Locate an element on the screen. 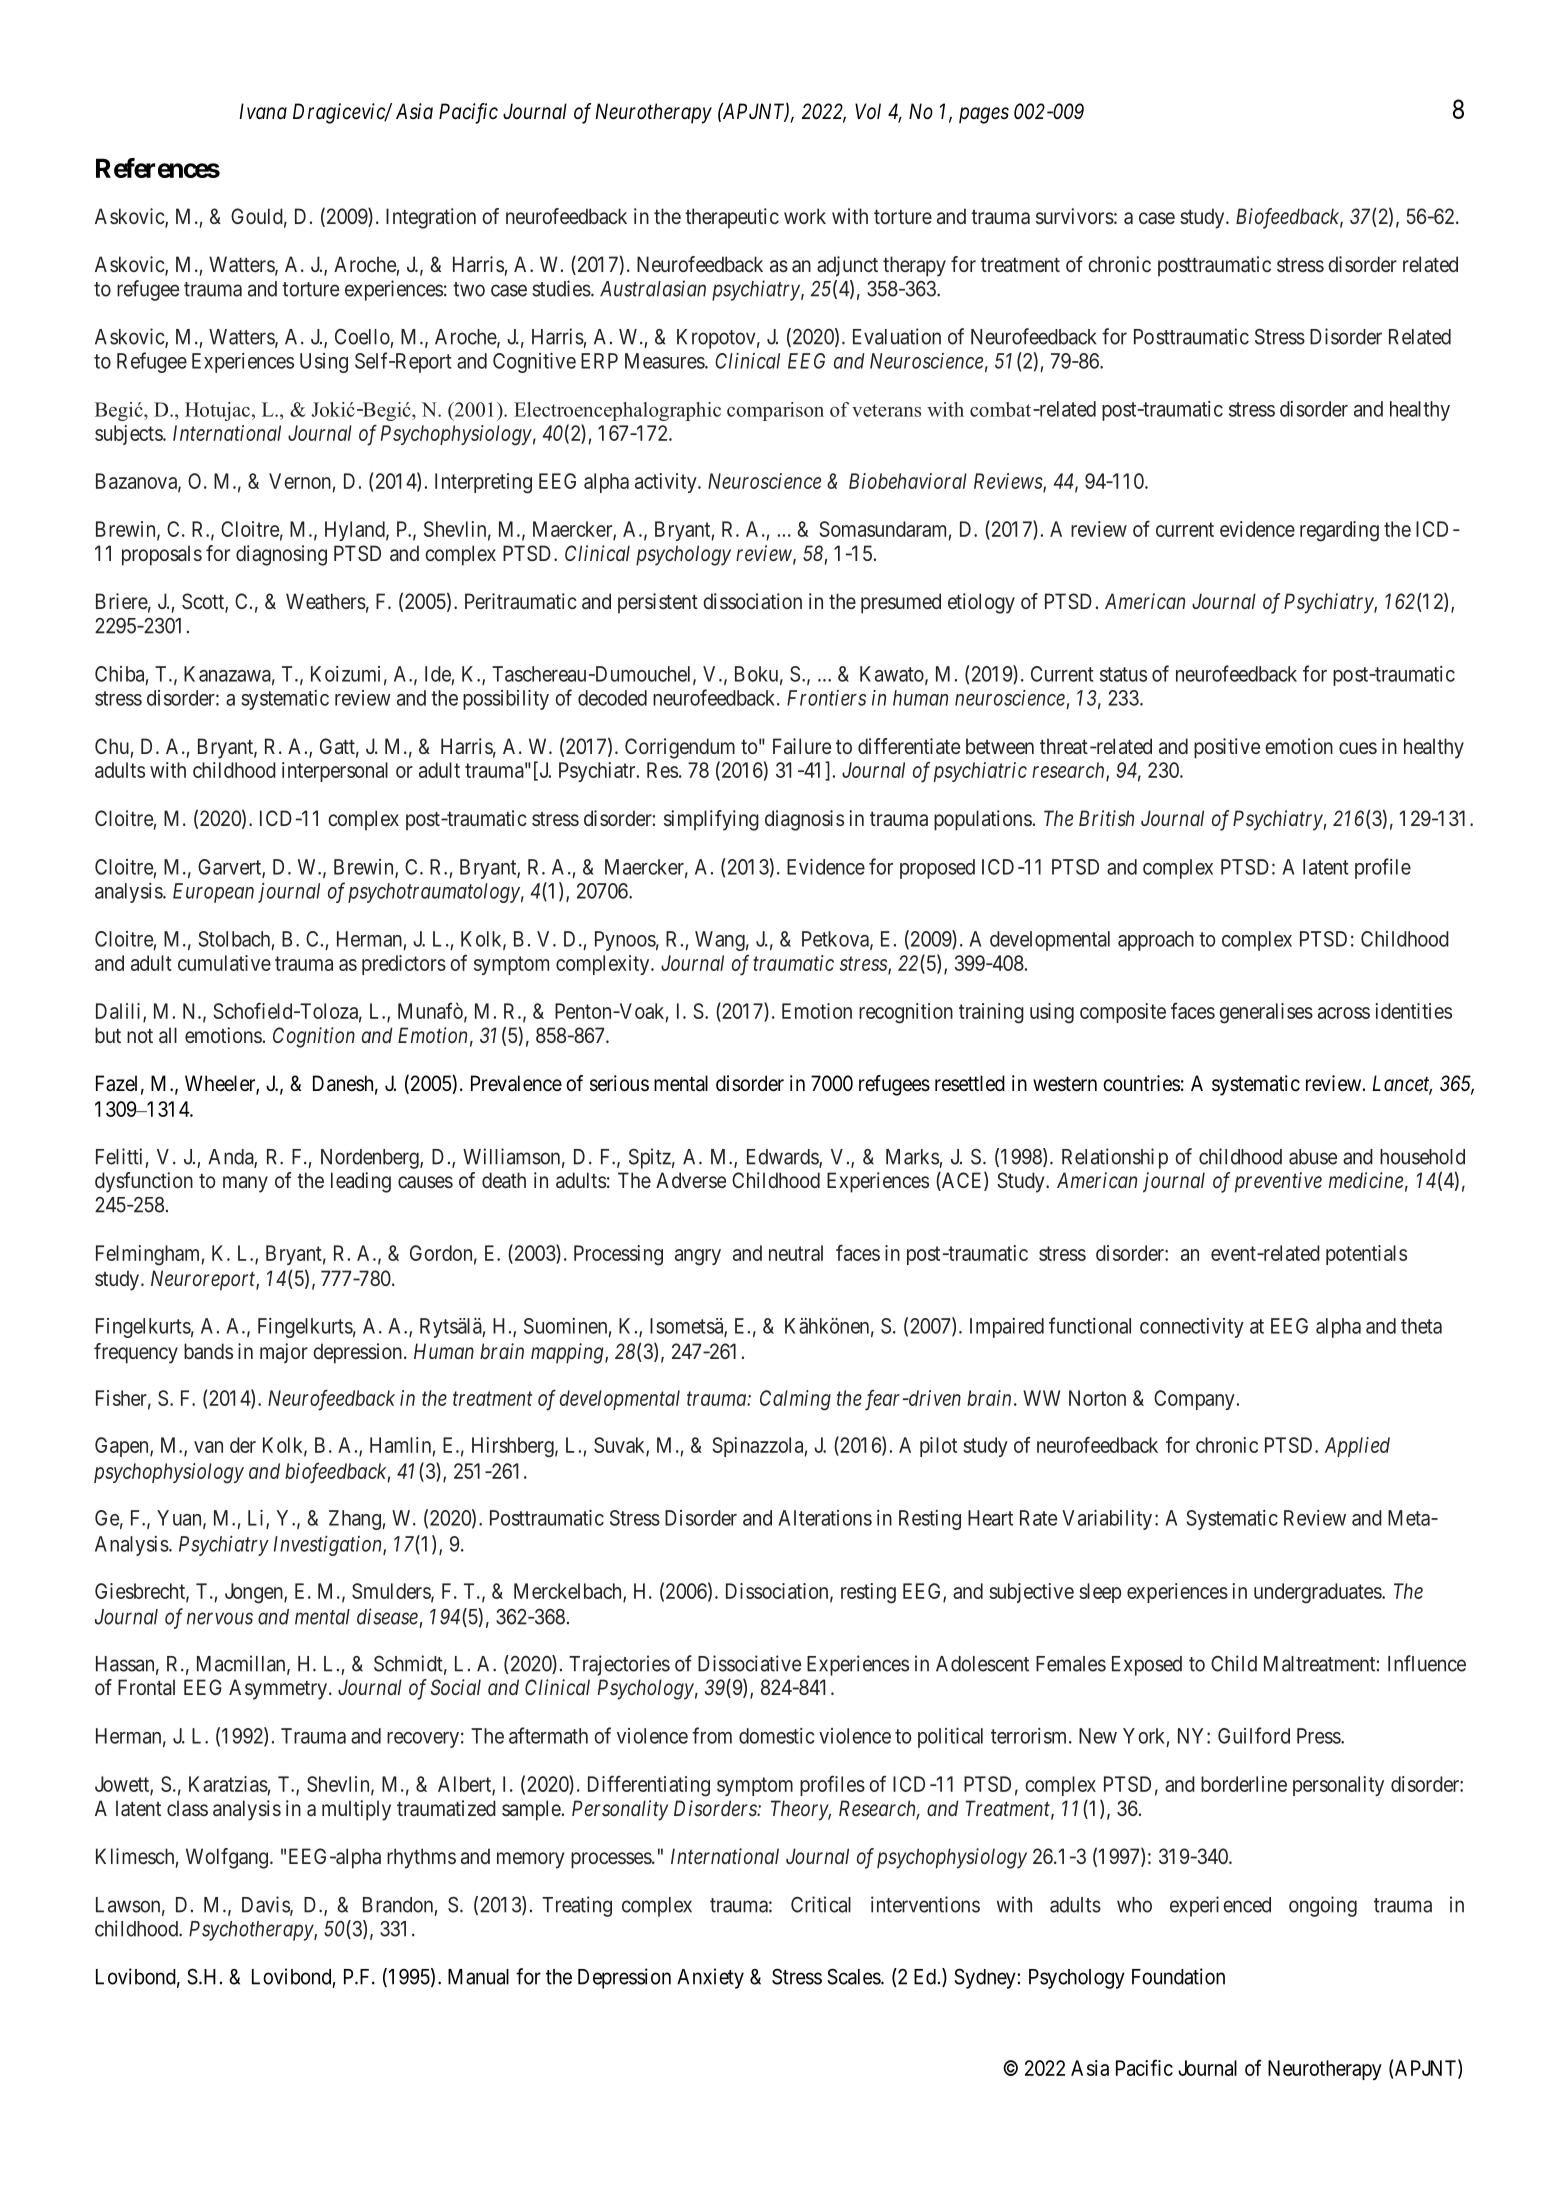 The height and width of the screenshot is (2204, 1559). Wolfgang is located at coordinates (227, 1858).
